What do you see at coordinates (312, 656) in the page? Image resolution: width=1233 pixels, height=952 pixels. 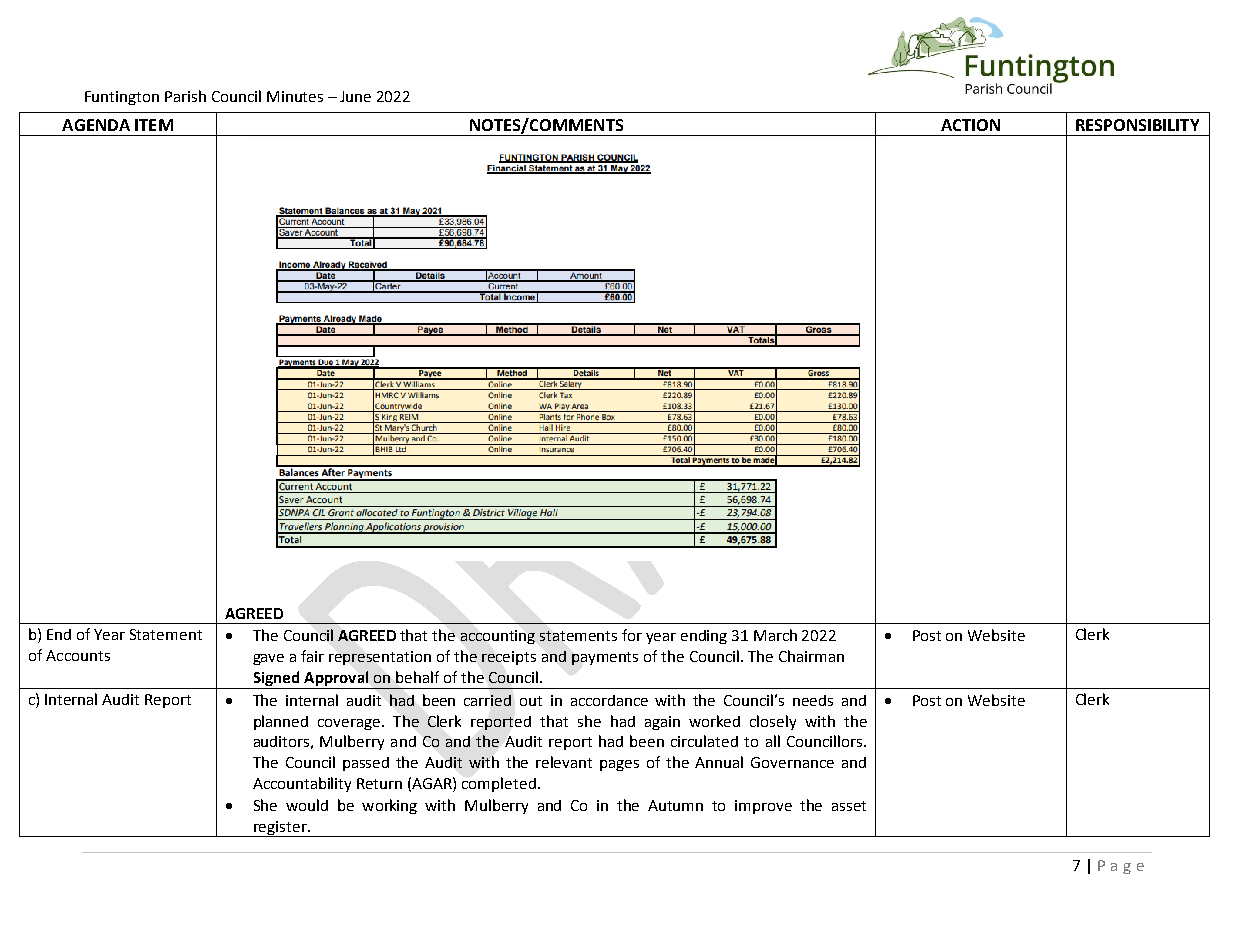 I see `fair` at bounding box center [312, 656].
